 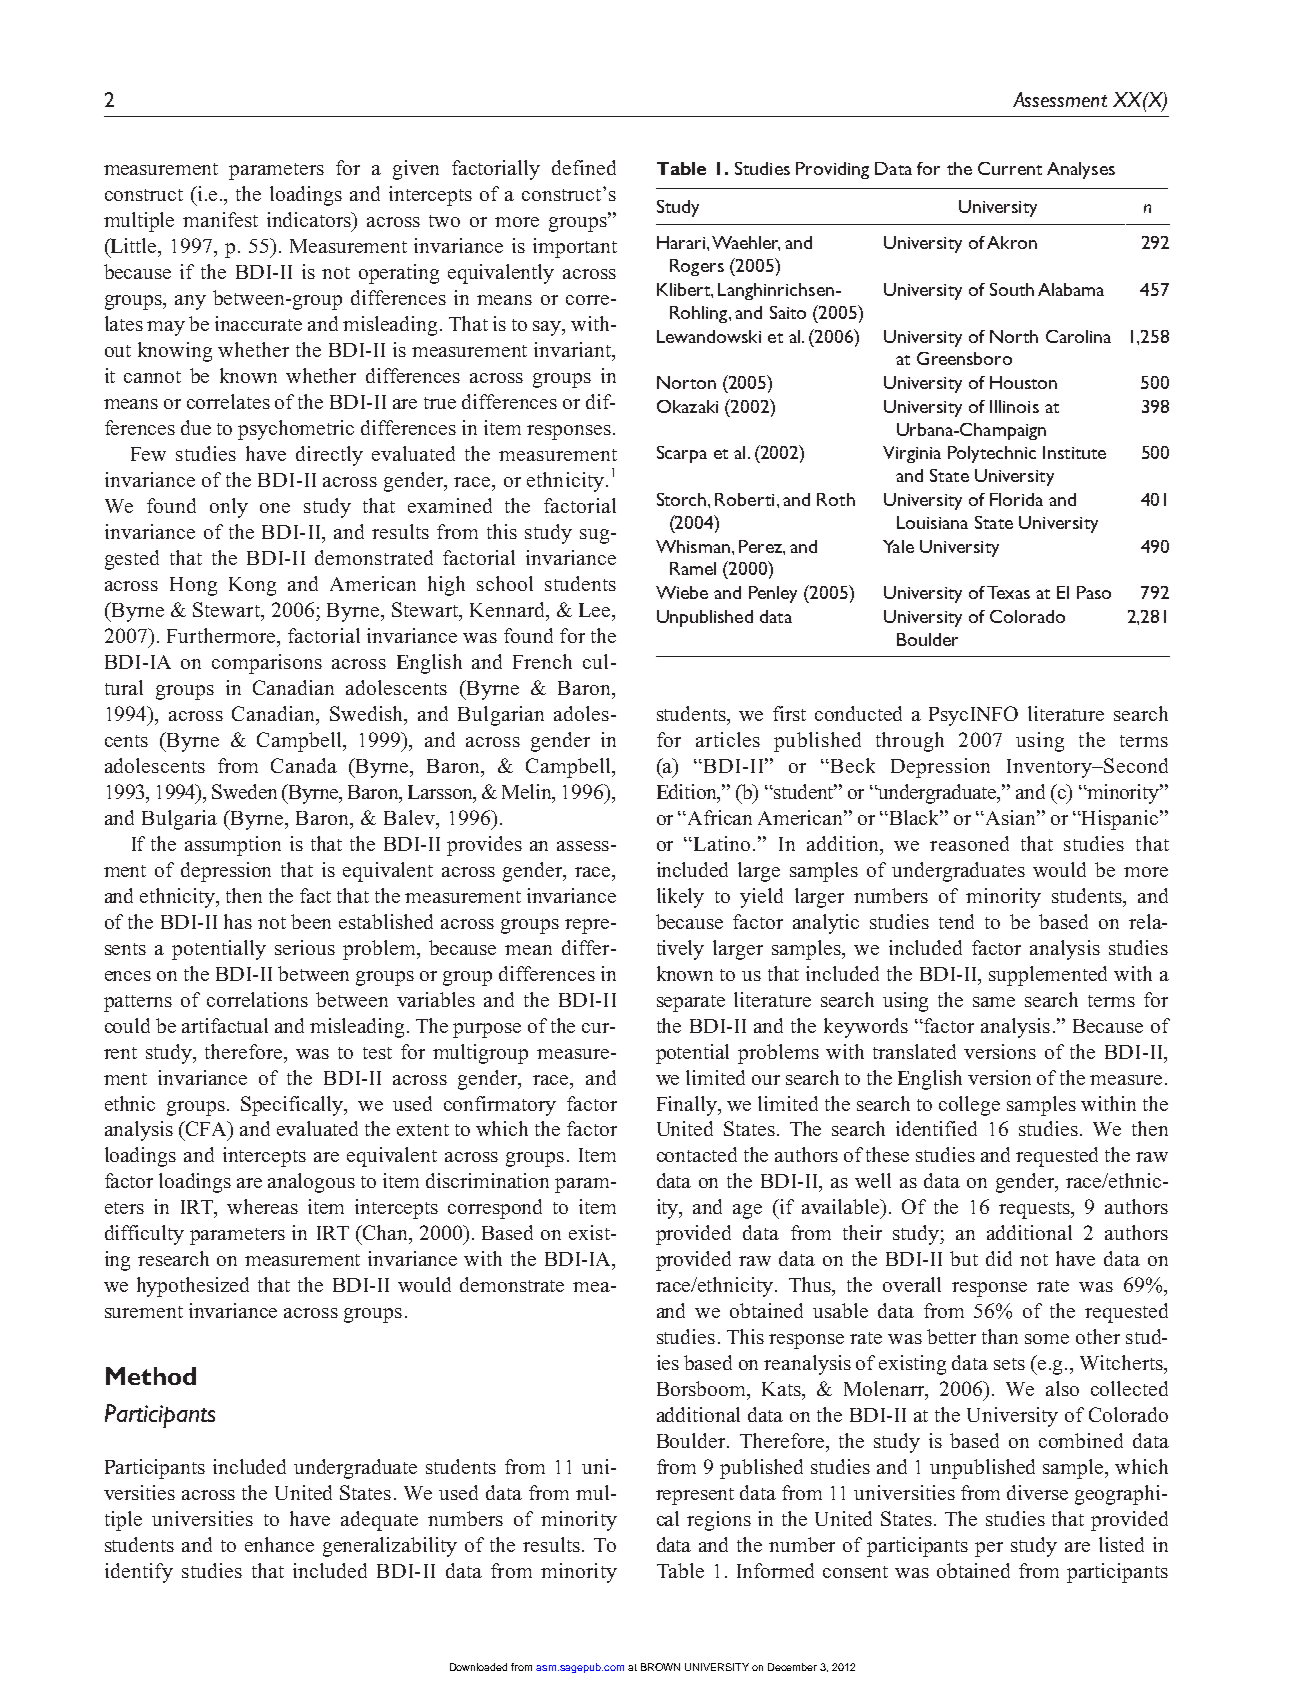 What do you see at coordinates (1012, 242) in the screenshot?
I see `Akron` at bounding box center [1012, 242].
